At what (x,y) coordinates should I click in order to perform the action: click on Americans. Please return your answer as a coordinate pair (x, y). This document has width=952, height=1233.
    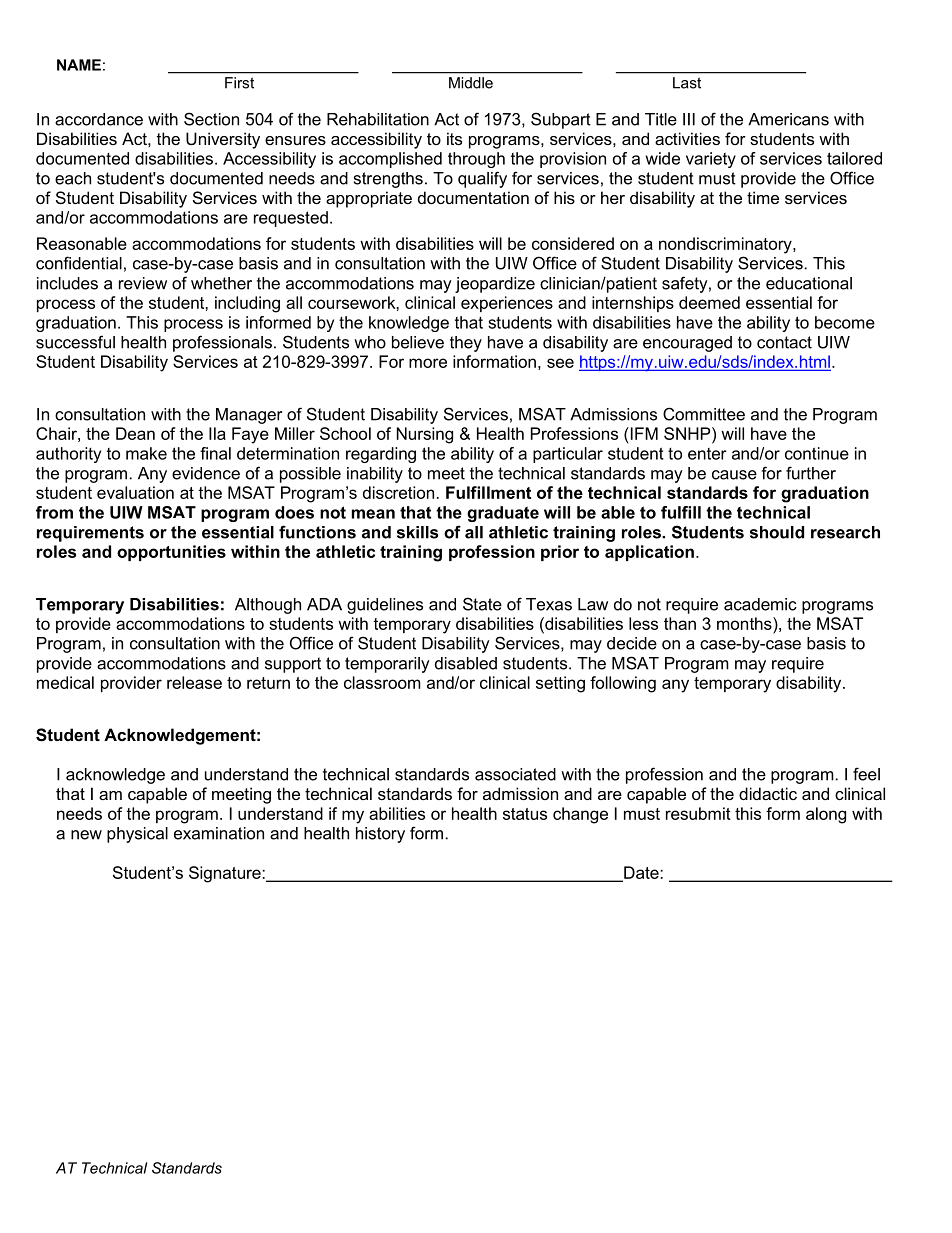
    Looking at the image, I should click on (788, 119).
